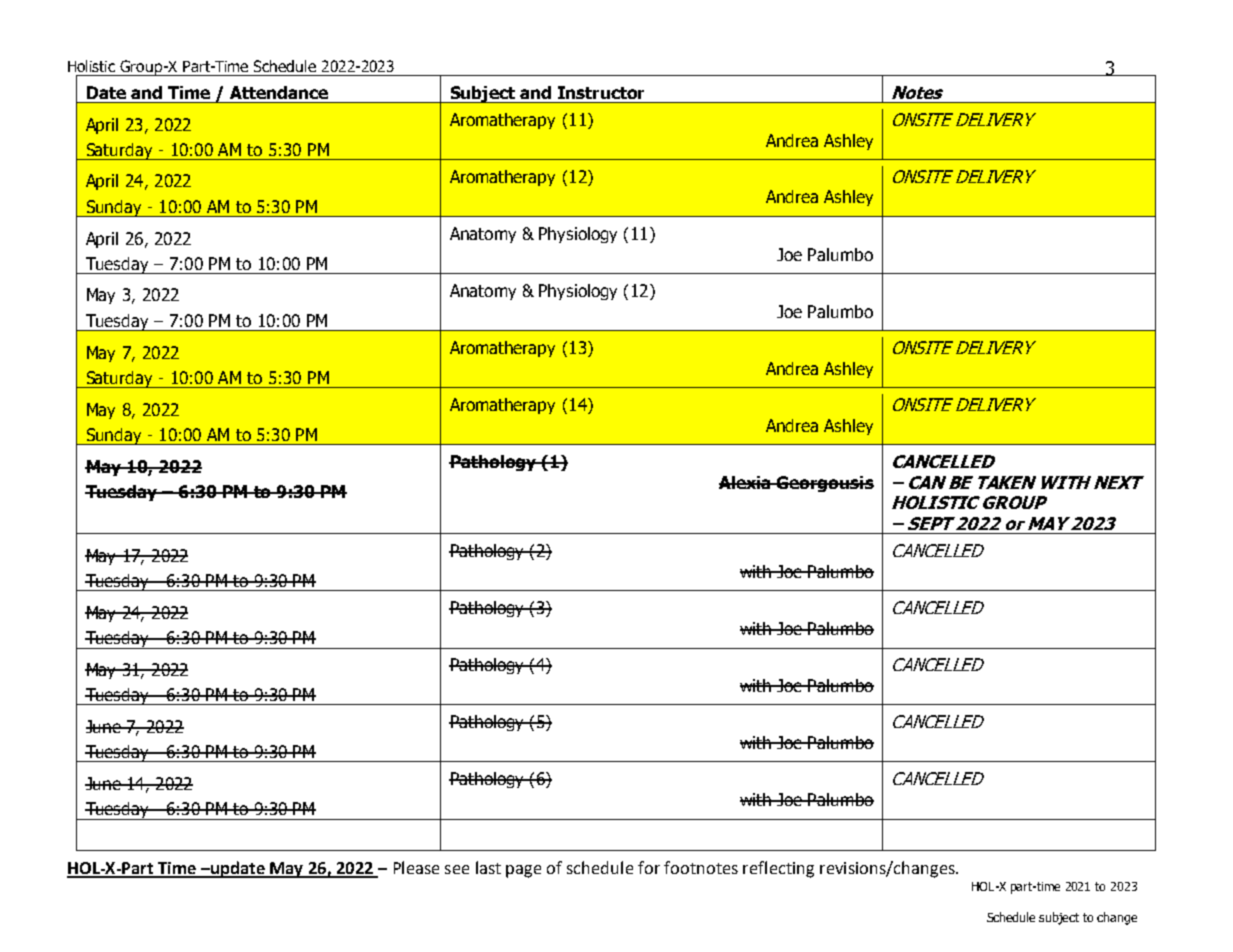 This image has width=1233, height=952. I want to click on Alexia, so click(746, 482).
